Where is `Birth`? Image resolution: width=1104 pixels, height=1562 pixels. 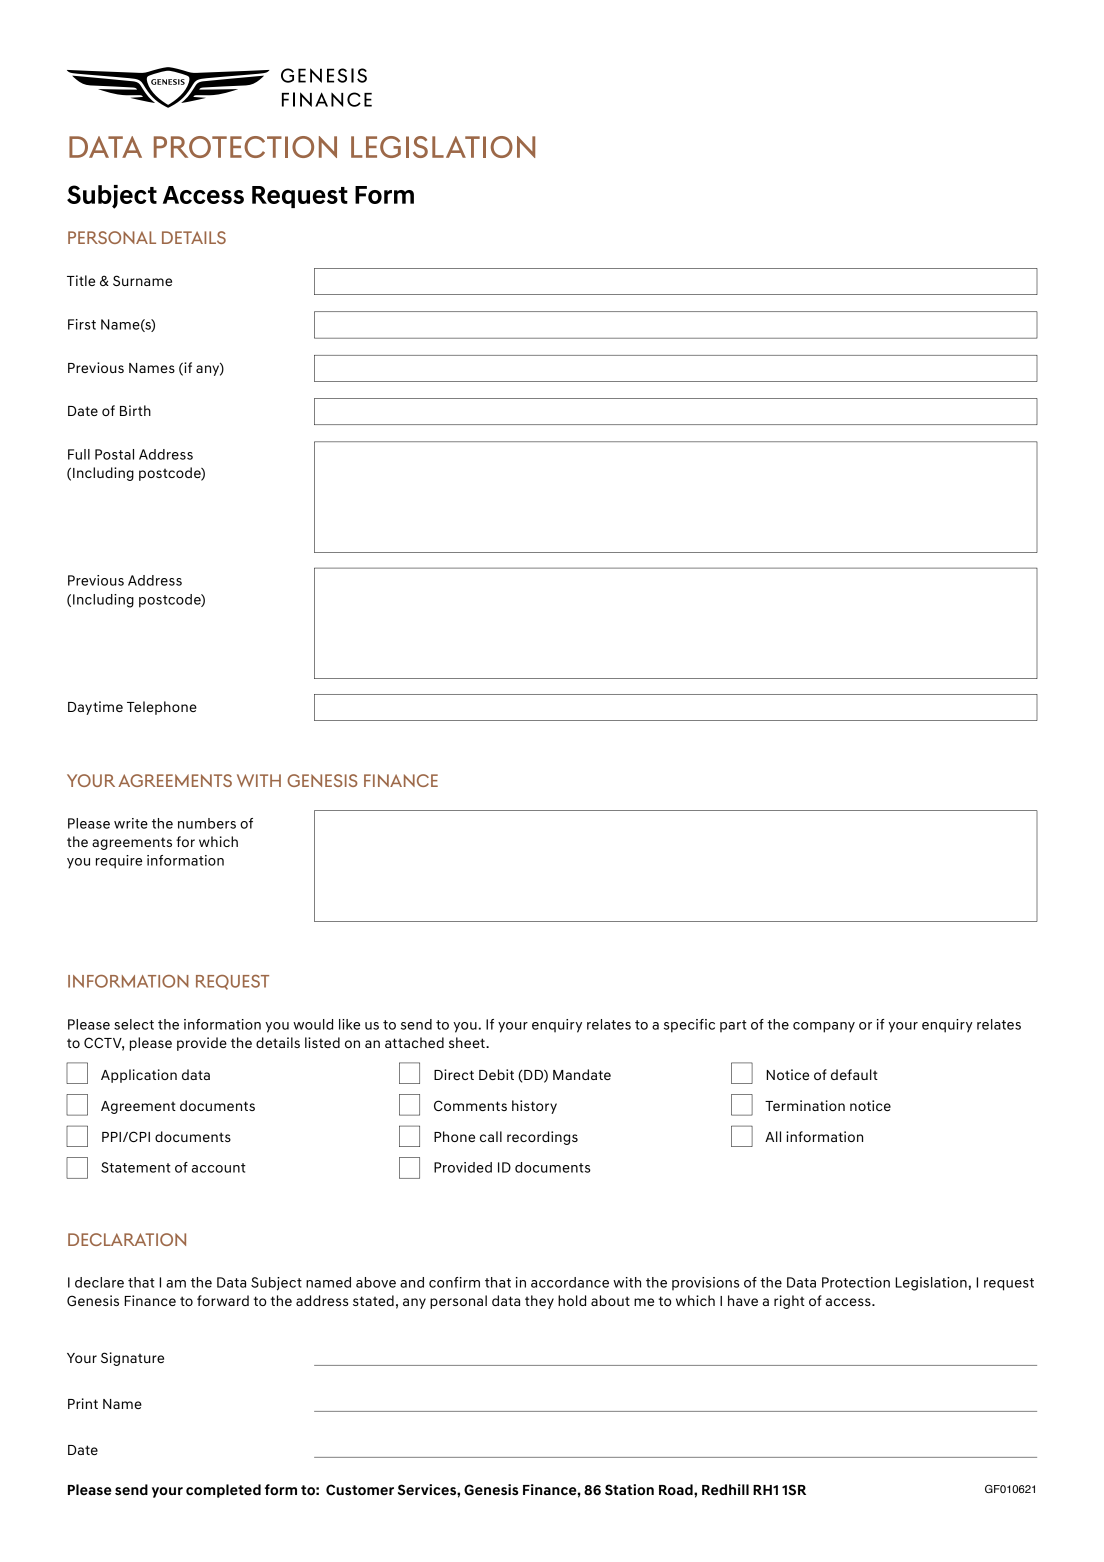
Birth is located at coordinates (135, 410).
